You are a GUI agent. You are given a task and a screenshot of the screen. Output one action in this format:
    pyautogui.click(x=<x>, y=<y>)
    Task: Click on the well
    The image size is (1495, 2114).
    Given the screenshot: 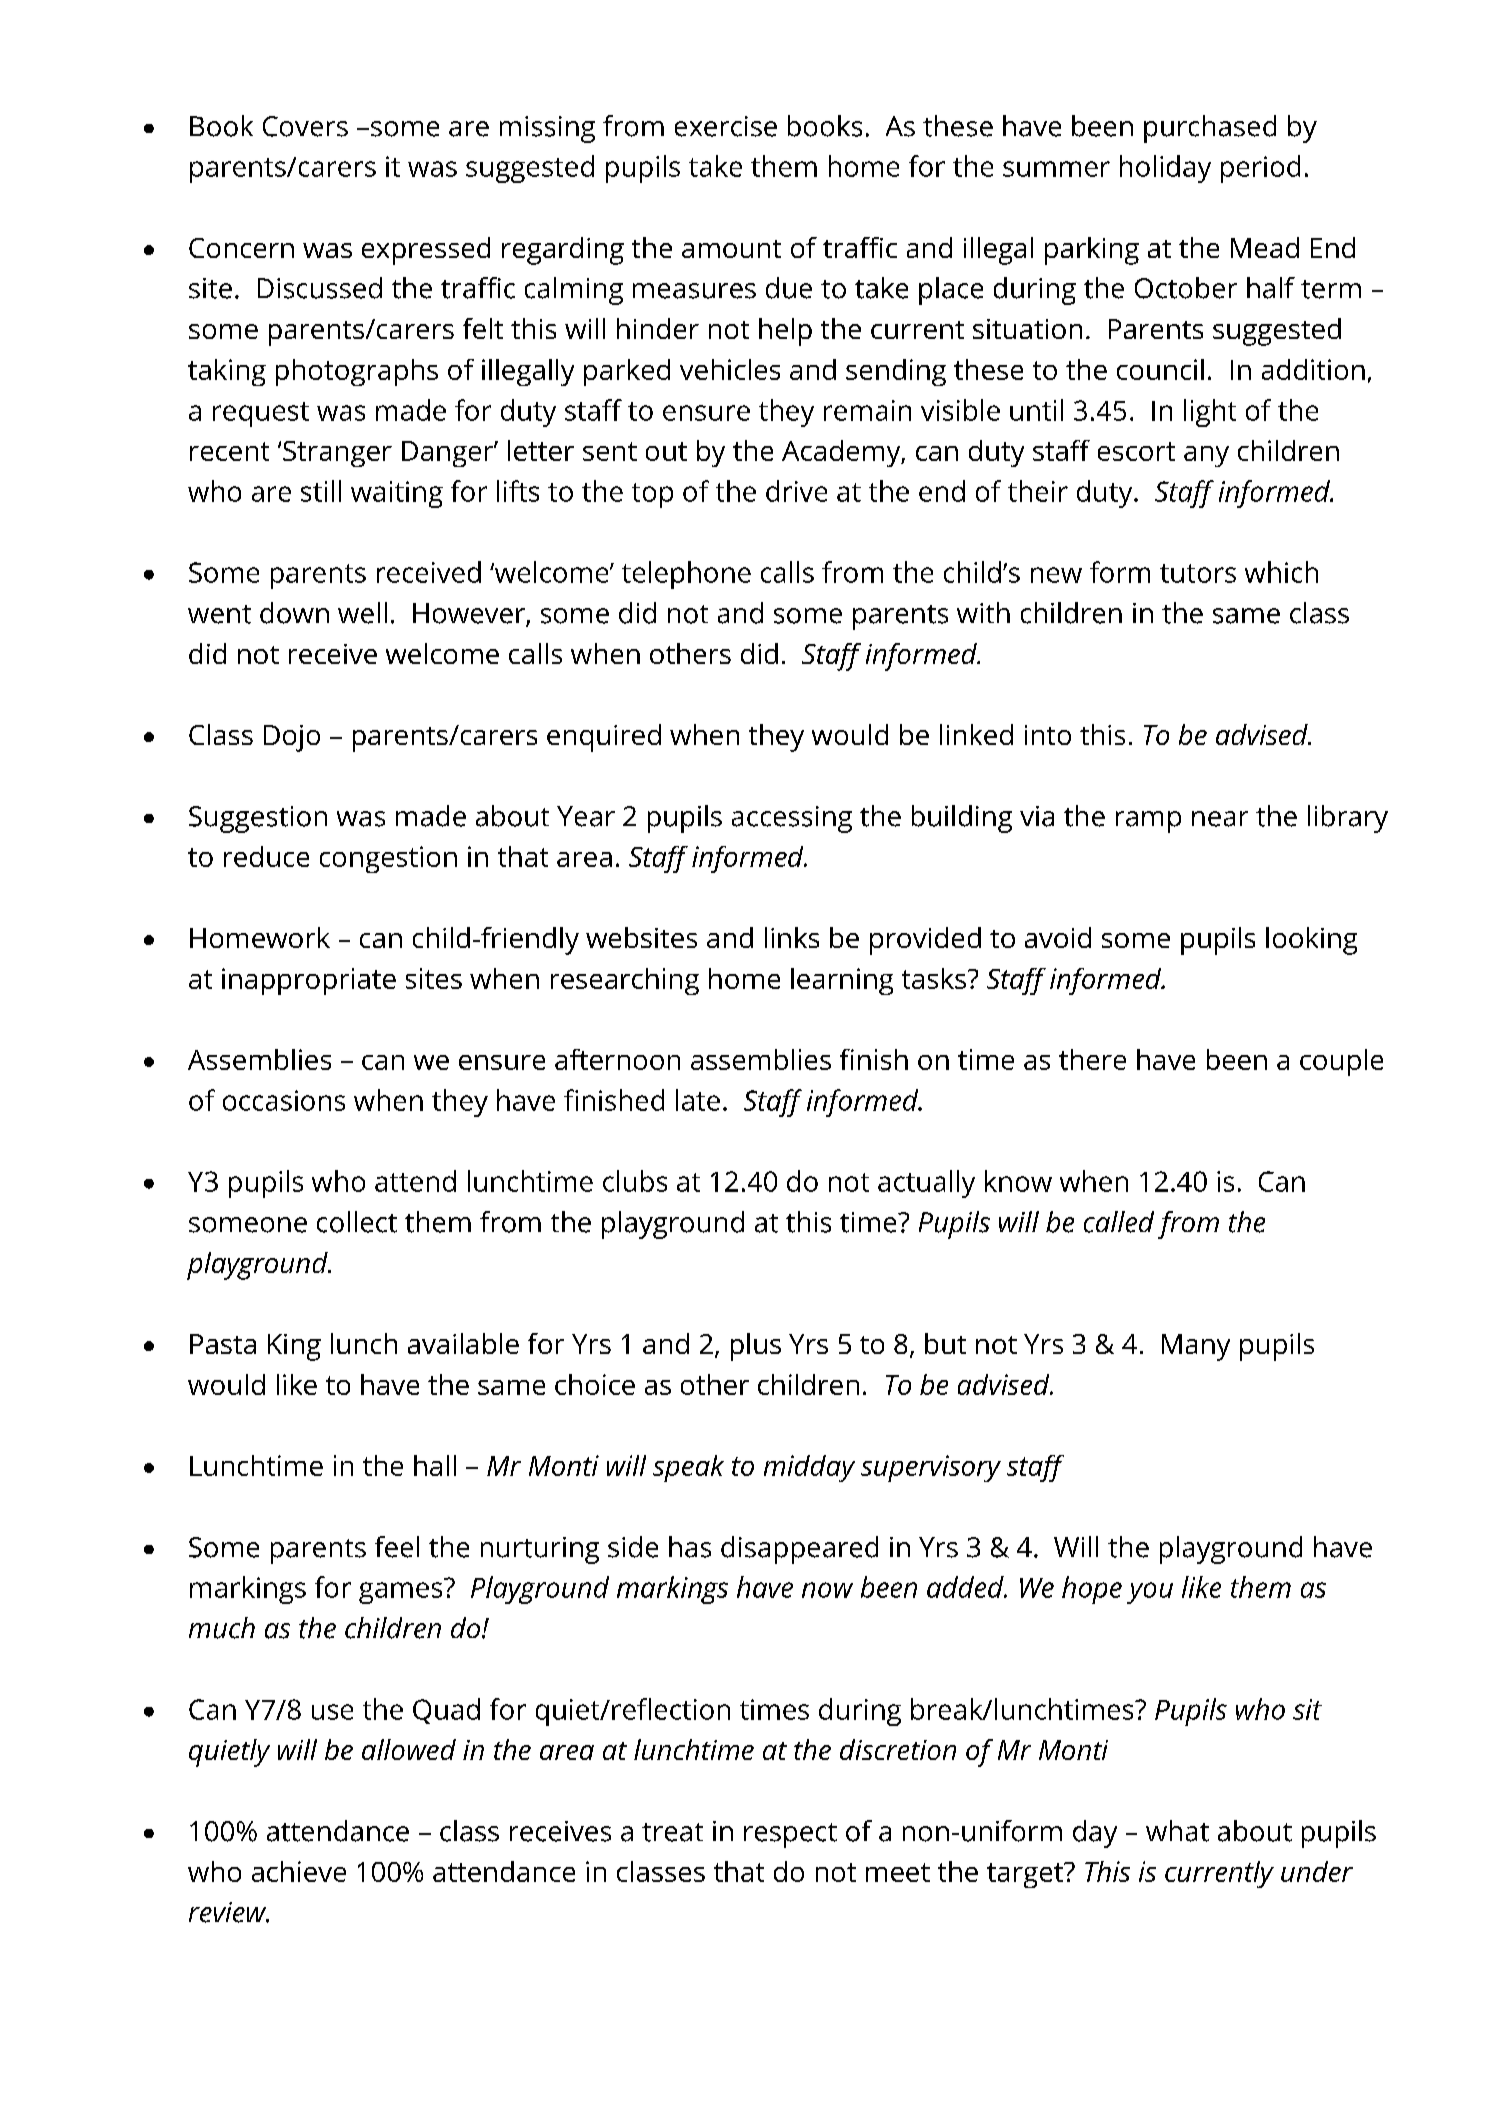 What is the action you would take?
    pyautogui.click(x=362, y=613)
